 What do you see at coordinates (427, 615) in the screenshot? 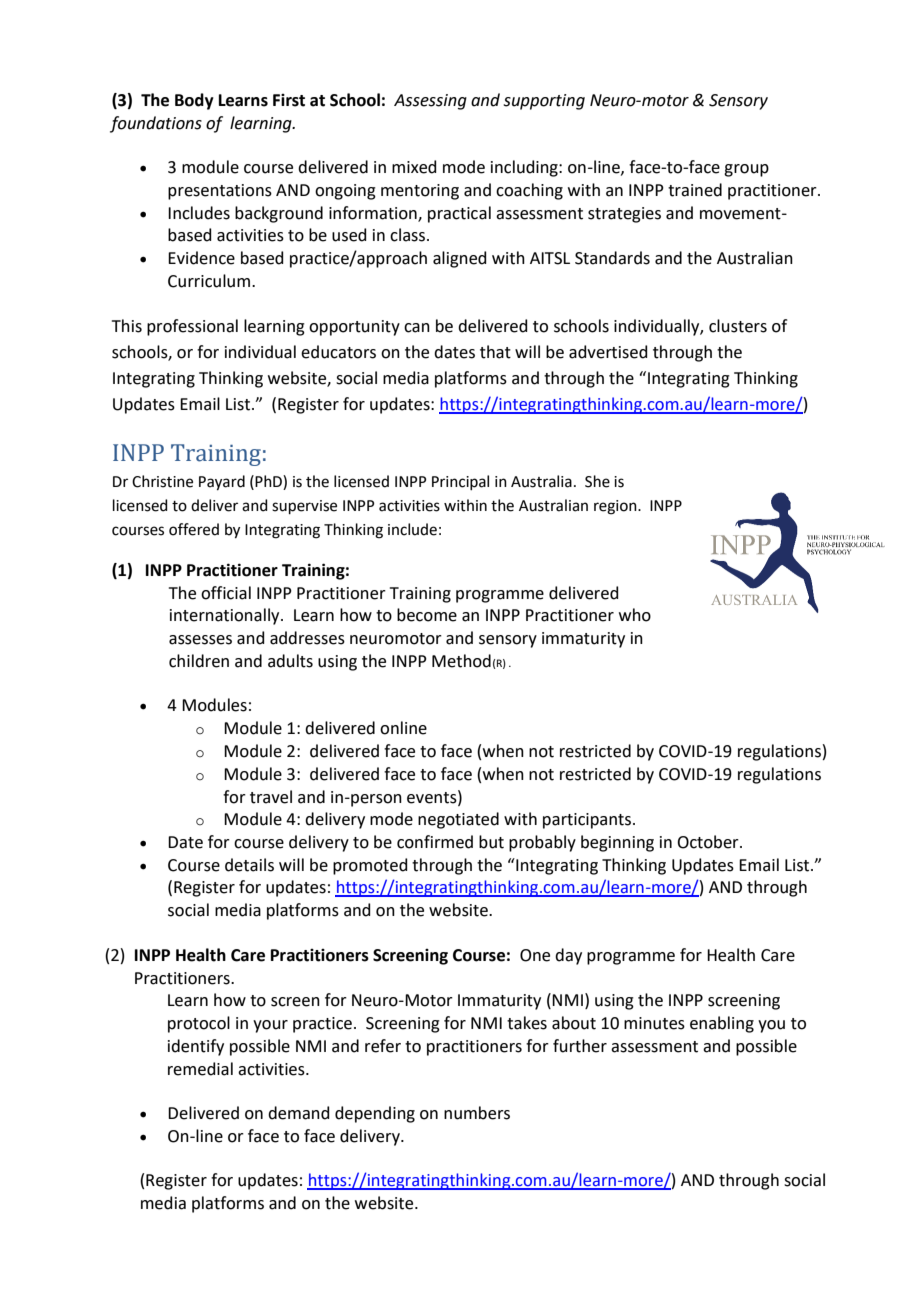
I see `become` at bounding box center [427, 615].
